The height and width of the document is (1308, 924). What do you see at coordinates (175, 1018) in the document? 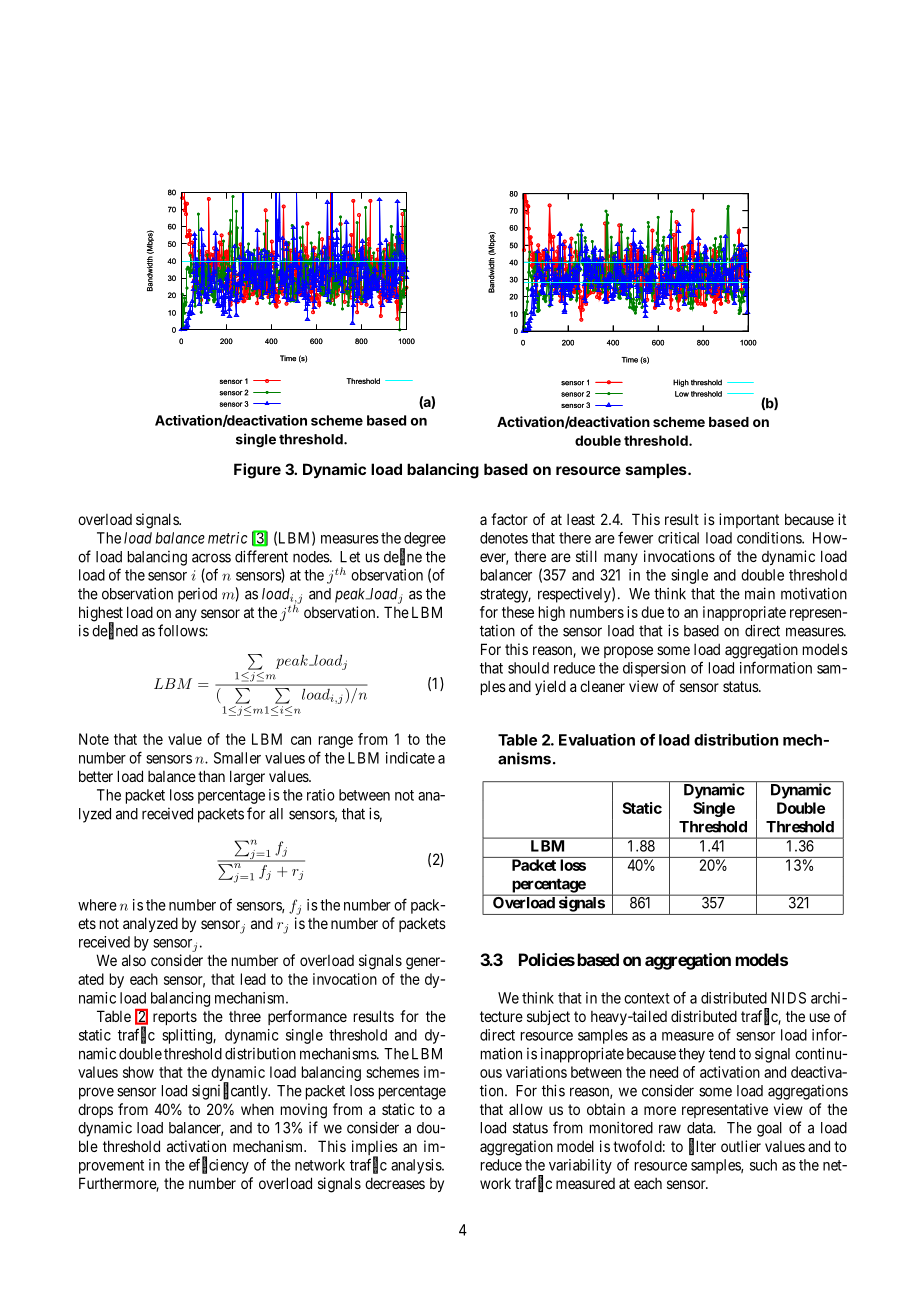
I see `reports` at bounding box center [175, 1018].
